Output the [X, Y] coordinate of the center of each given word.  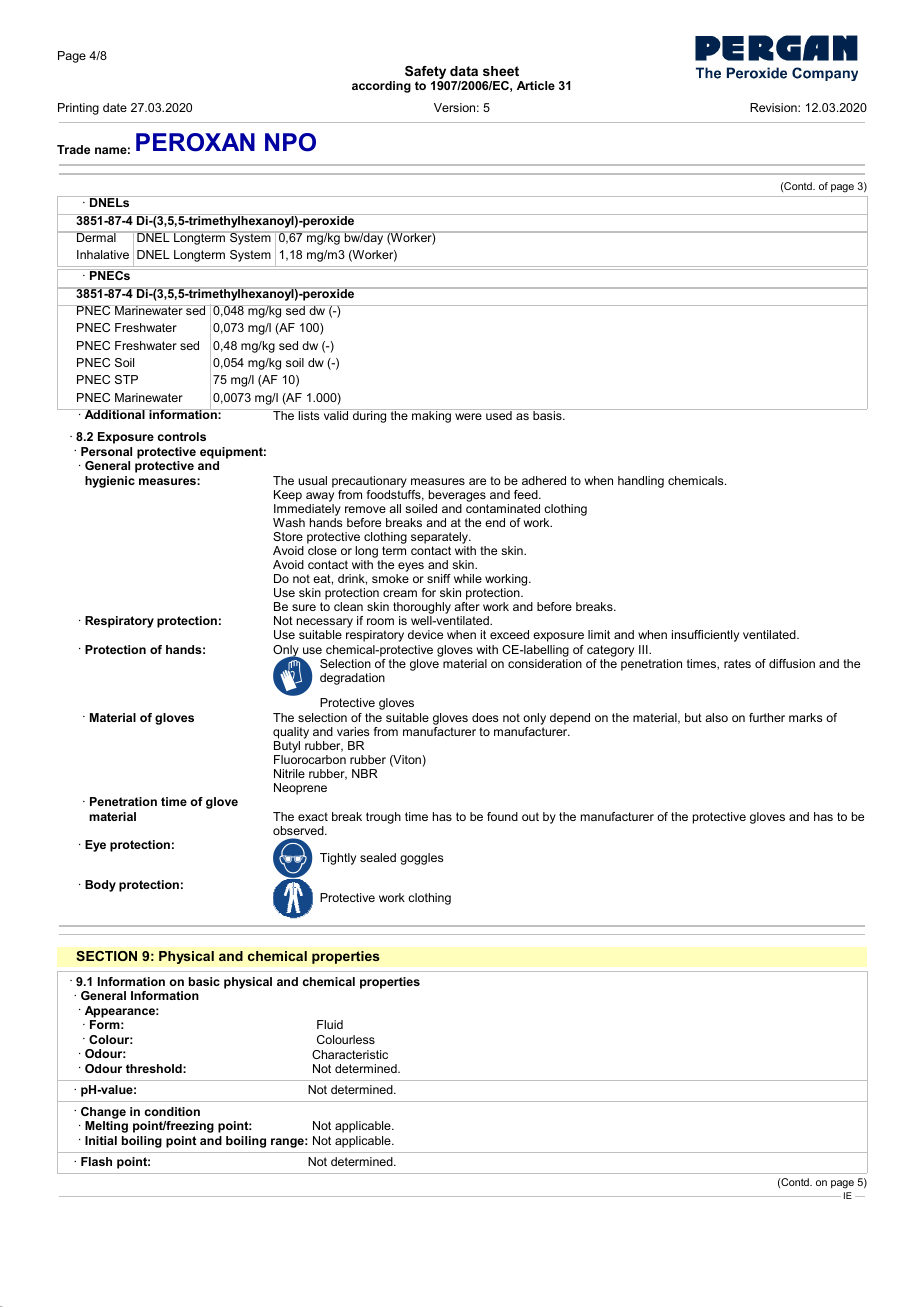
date [115, 107]
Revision [774, 107]
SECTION [106, 956]
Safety [425, 72]
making [432, 416]
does [485, 717]
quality [291, 733]
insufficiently [705, 636]
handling [641, 482]
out [530, 816]
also [716, 717]
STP [126, 379]
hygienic [110, 482]
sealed [378, 857]
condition [172, 1111]
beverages [457, 496]
